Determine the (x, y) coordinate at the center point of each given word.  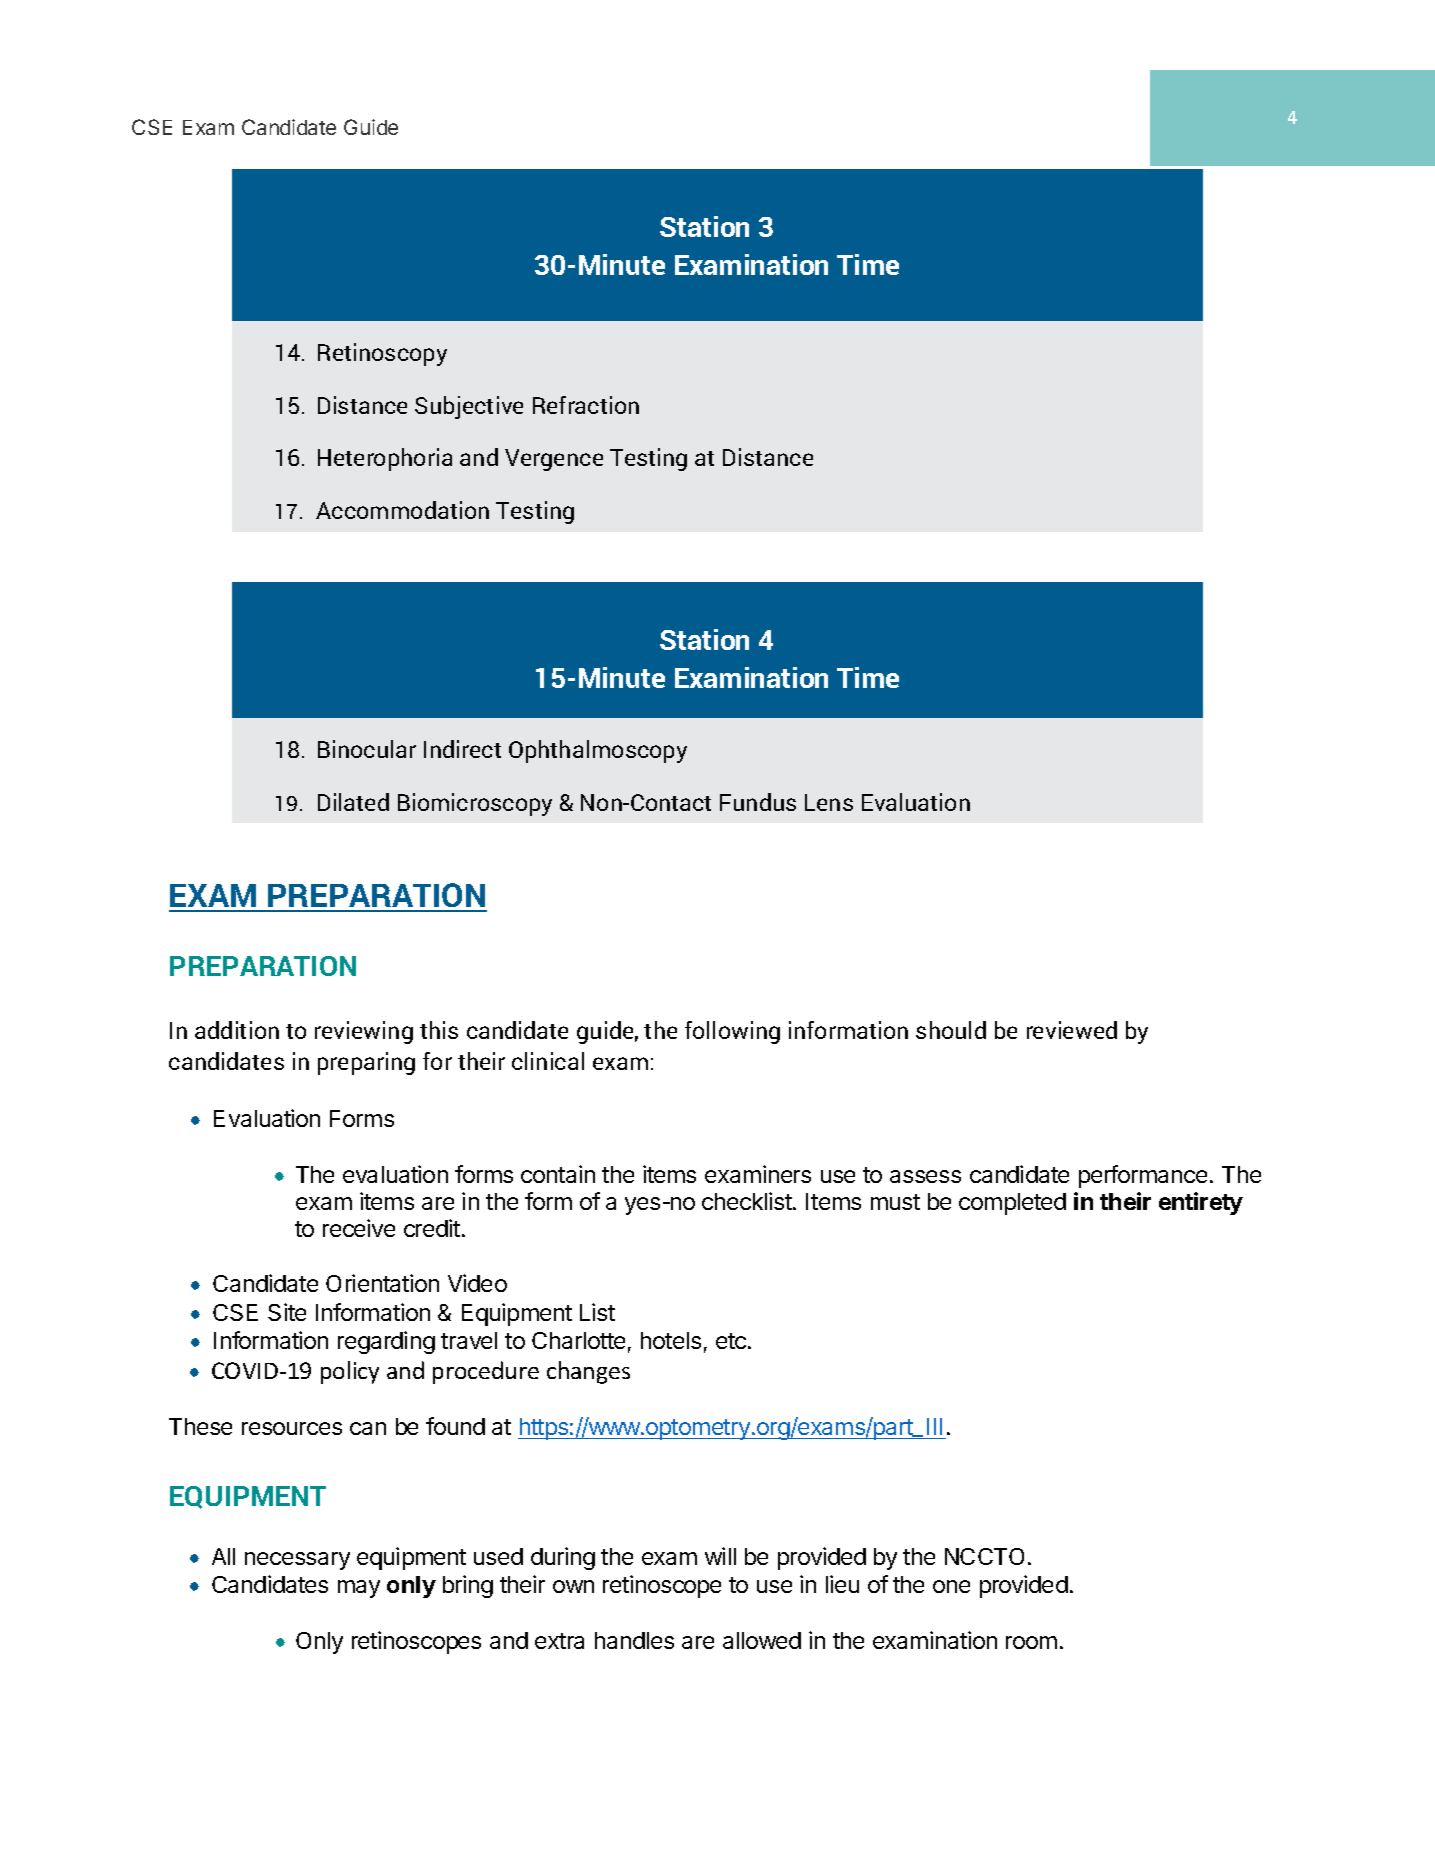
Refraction (586, 405)
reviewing (364, 1032)
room (1031, 1642)
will (720, 1556)
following (732, 1032)
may (359, 1589)
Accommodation (402, 510)
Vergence (554, 460)
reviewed (1072, 1030)
